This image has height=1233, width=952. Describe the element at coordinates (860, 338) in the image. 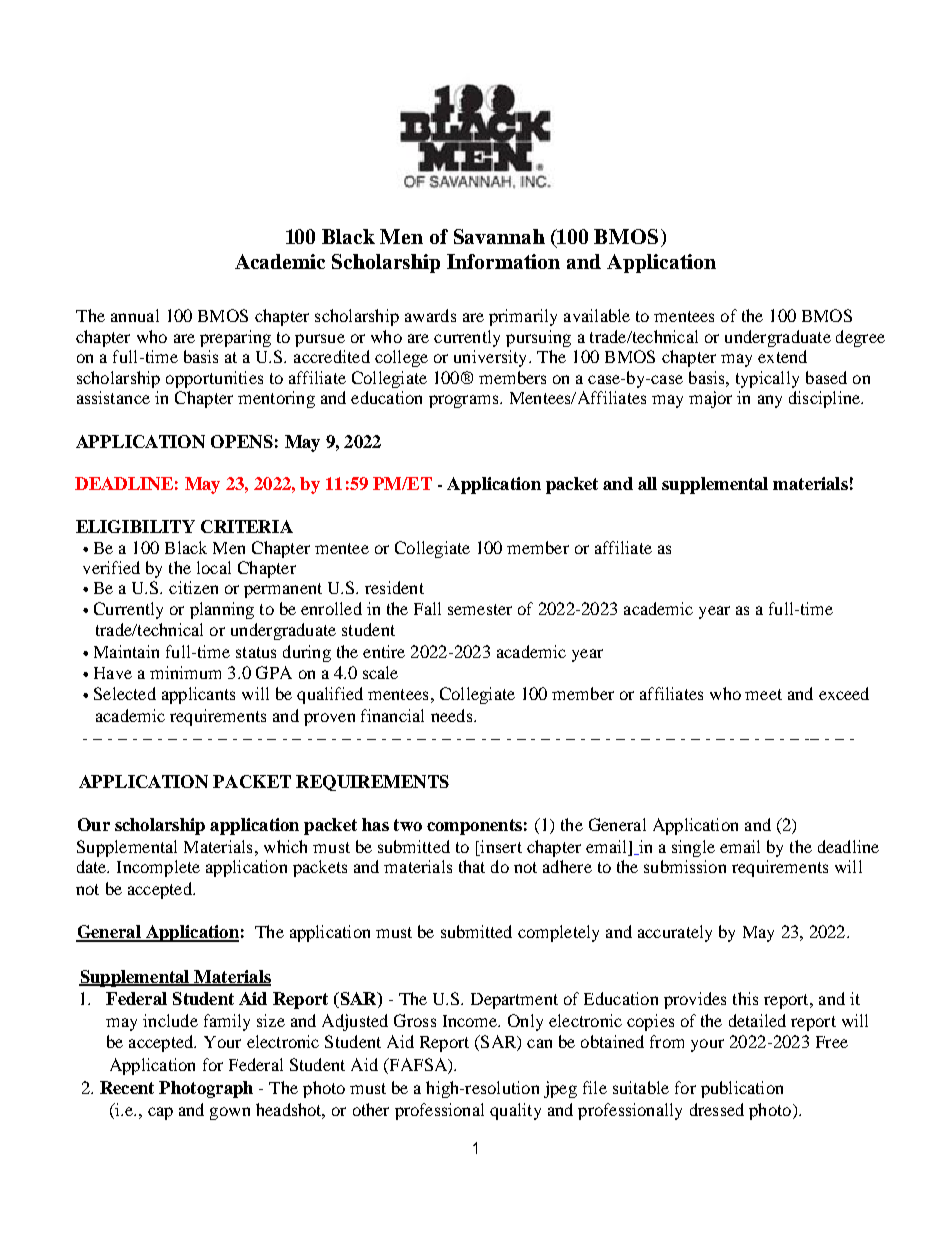

I see `degree` at that location.
